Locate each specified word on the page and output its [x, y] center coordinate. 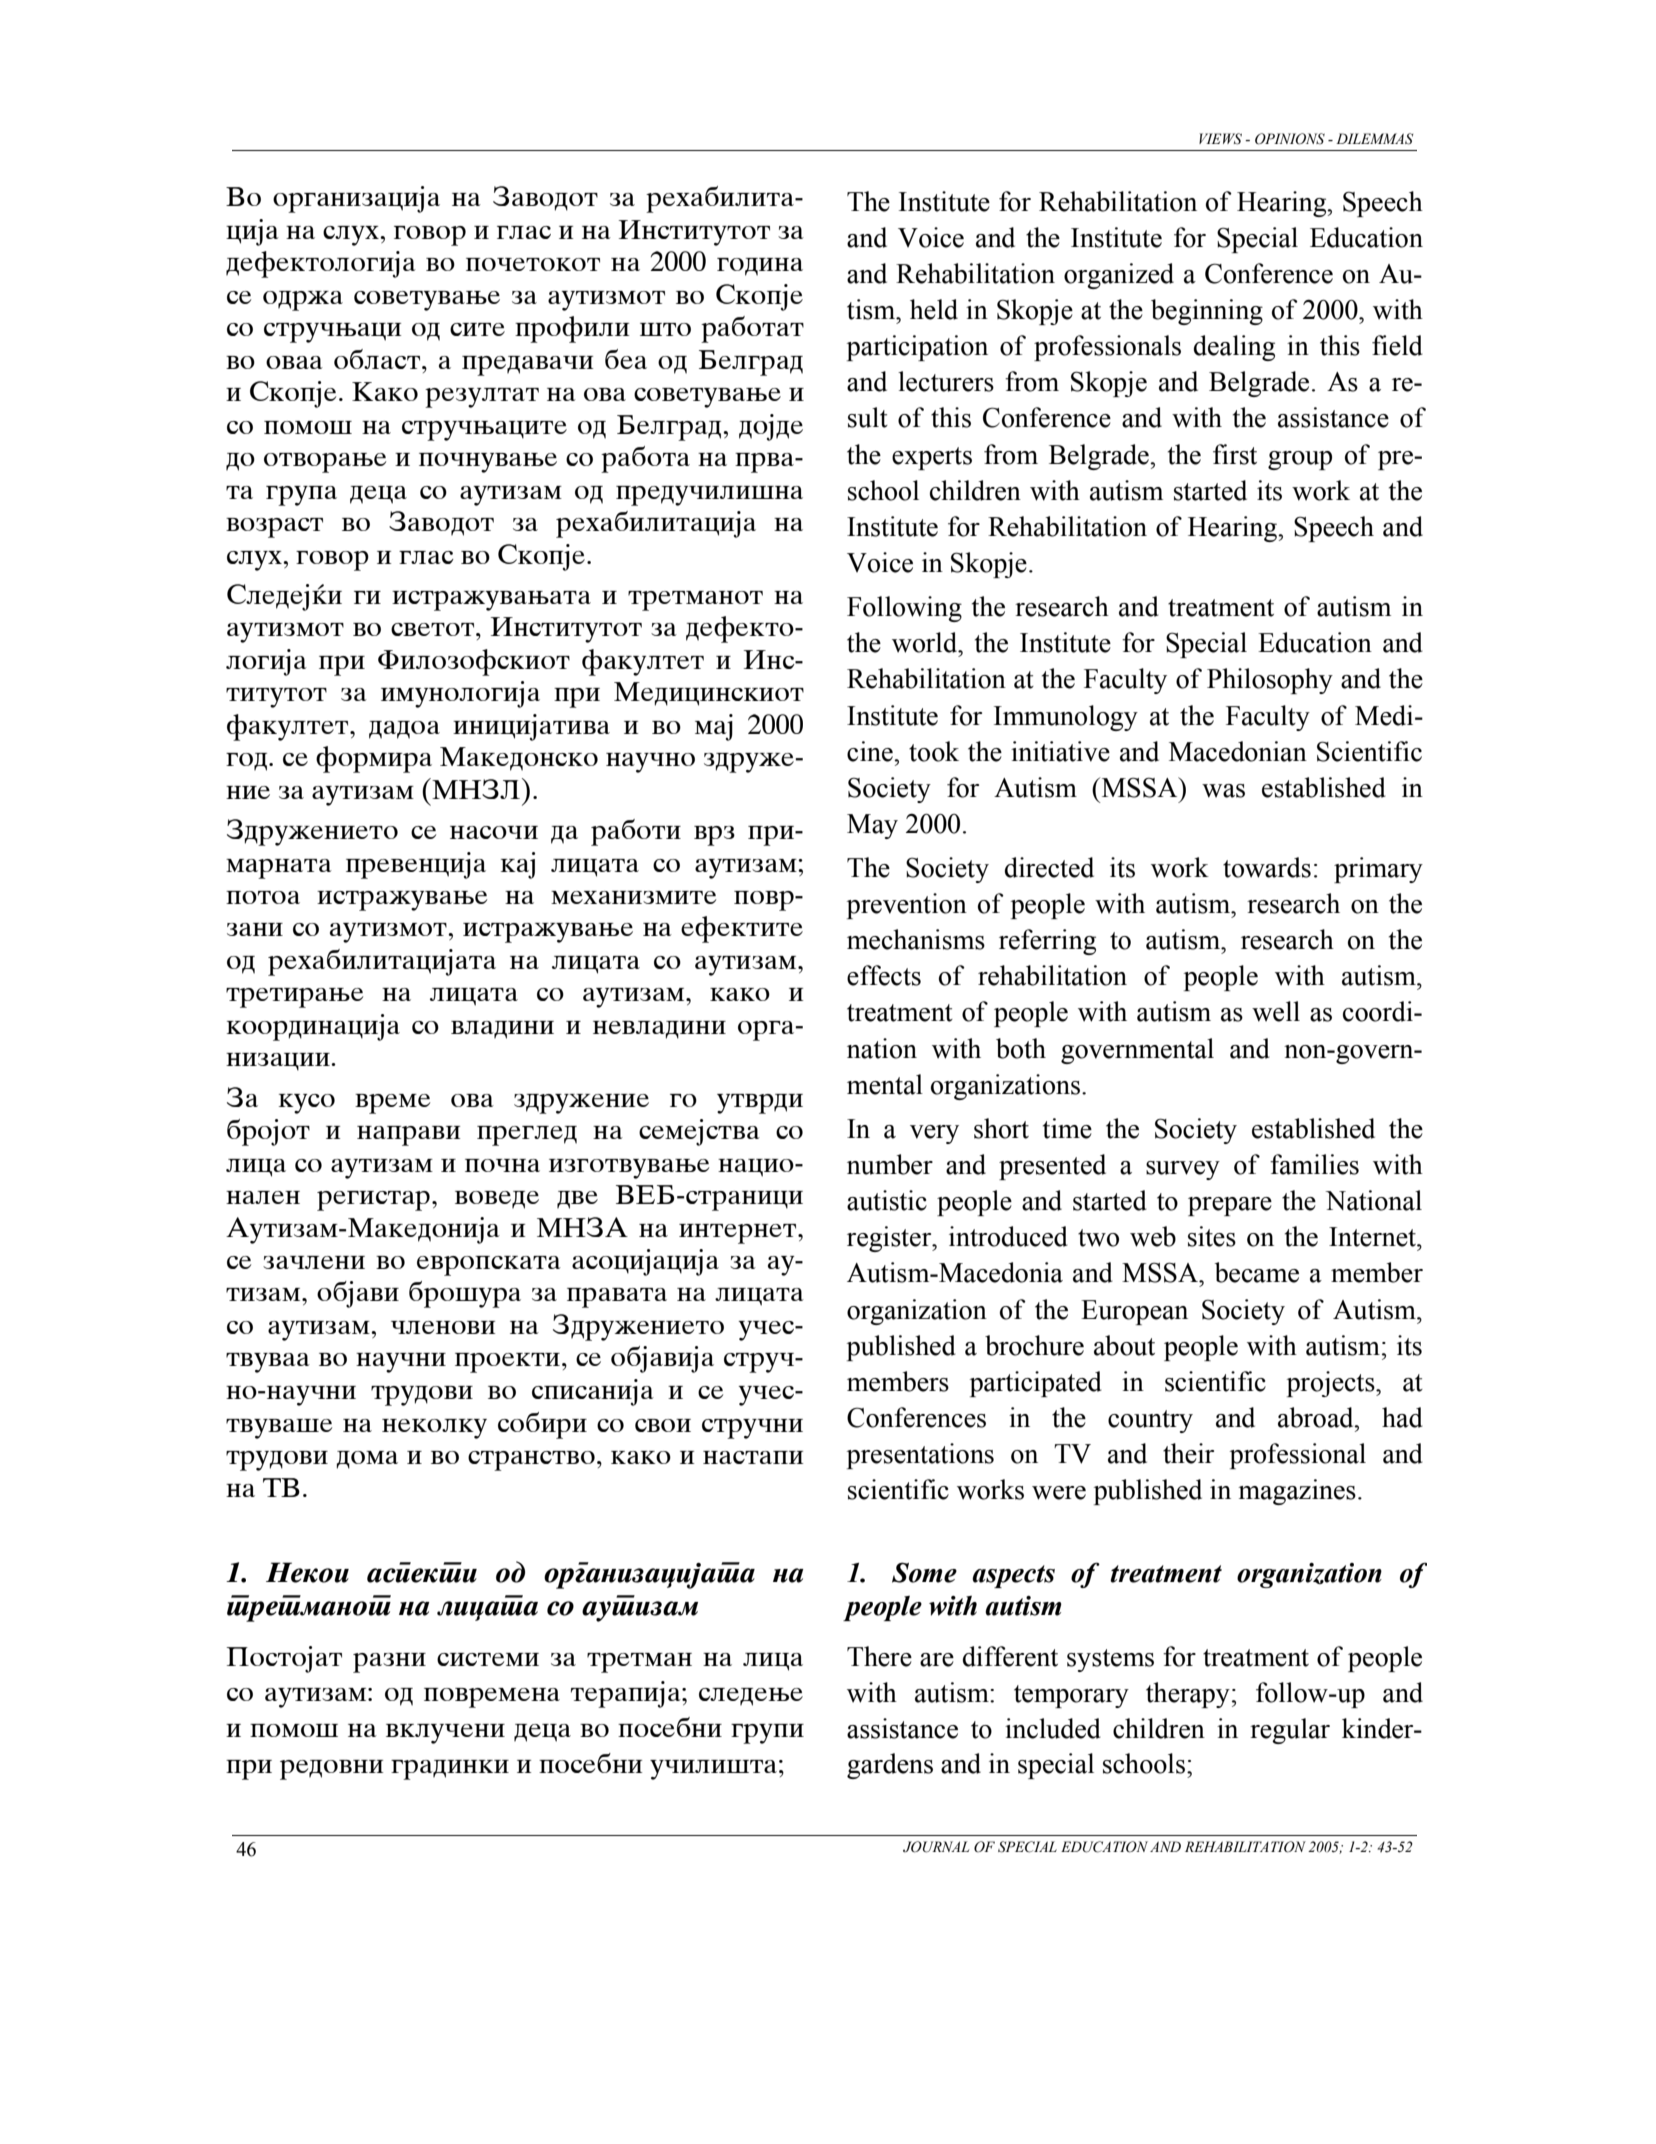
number [890, 1164]
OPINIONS [1290, 139]
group [1300, 460]
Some [924, 1572]
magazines [1297, 1492]
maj [714, 727]
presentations [920, 1456]
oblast [378, 359]
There [879, 1656]
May [872, 826]
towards [1267, 867]
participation [917, 348]
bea [626, 359]
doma [367, 1460]
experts [932, 458]
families [1314, 1164]
